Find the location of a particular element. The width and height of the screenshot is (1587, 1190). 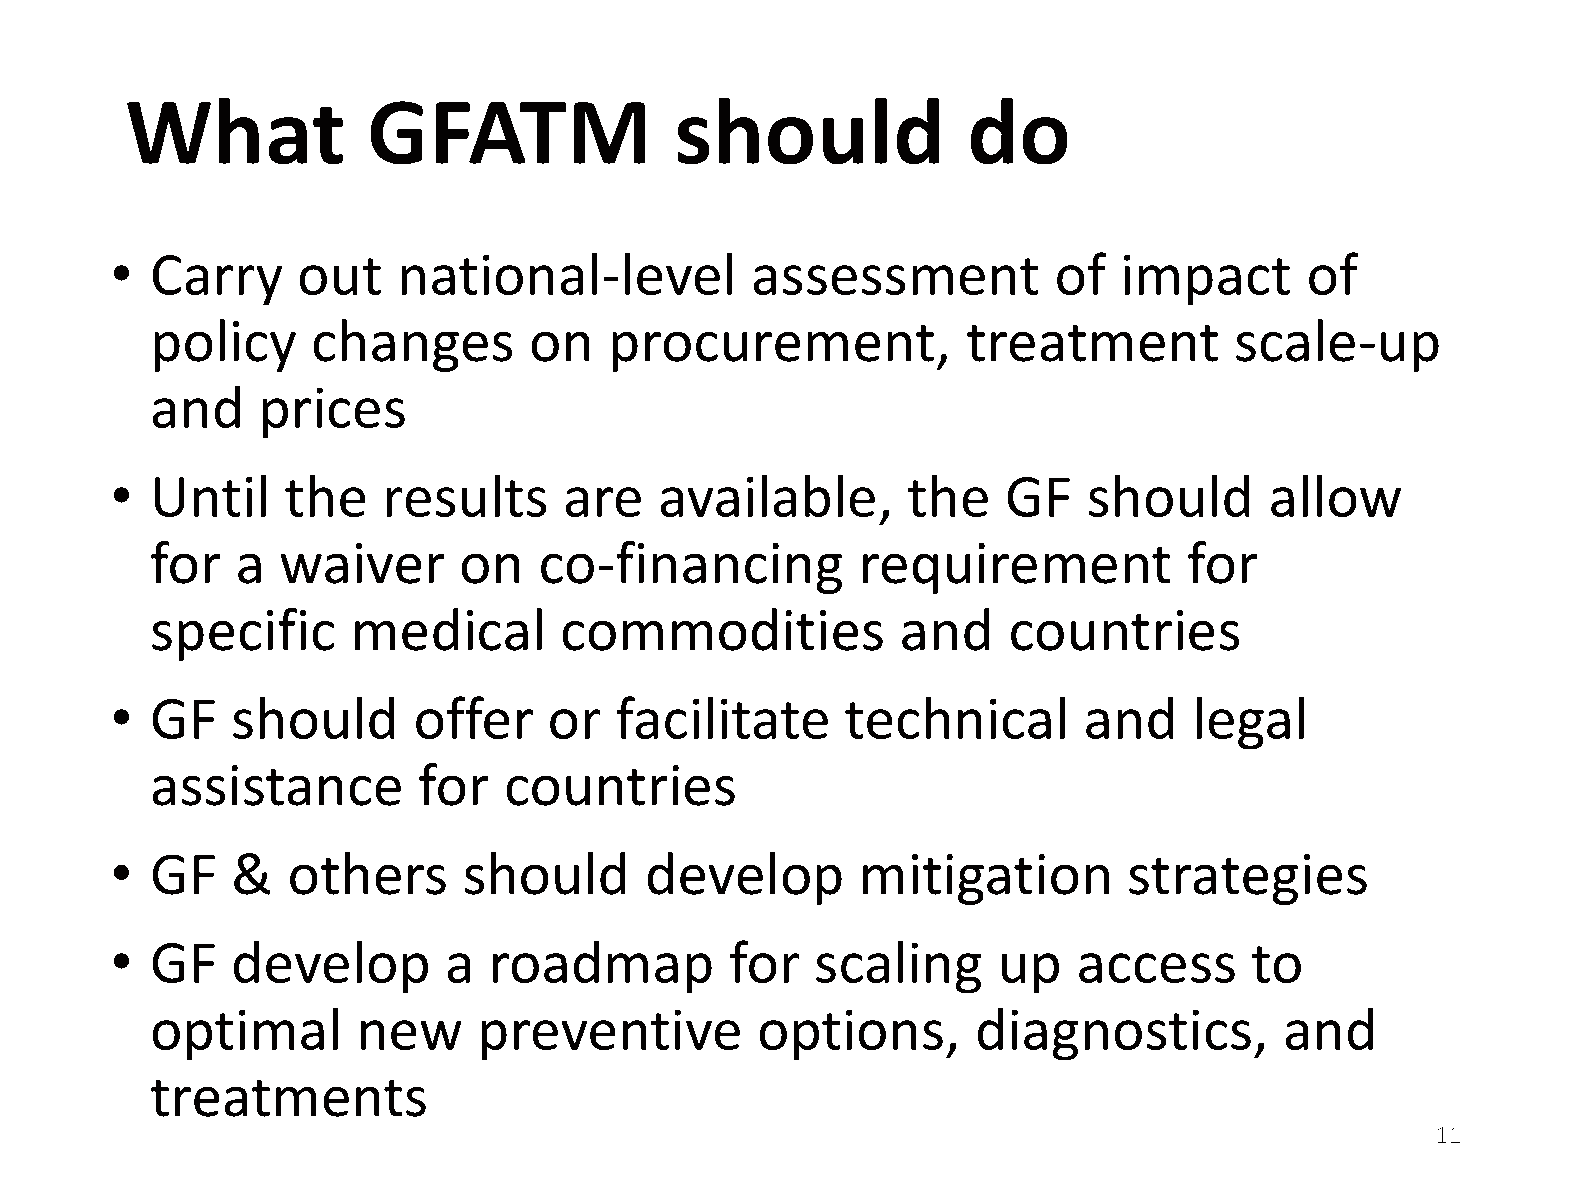

new is located at coordinates (411, 1035).
